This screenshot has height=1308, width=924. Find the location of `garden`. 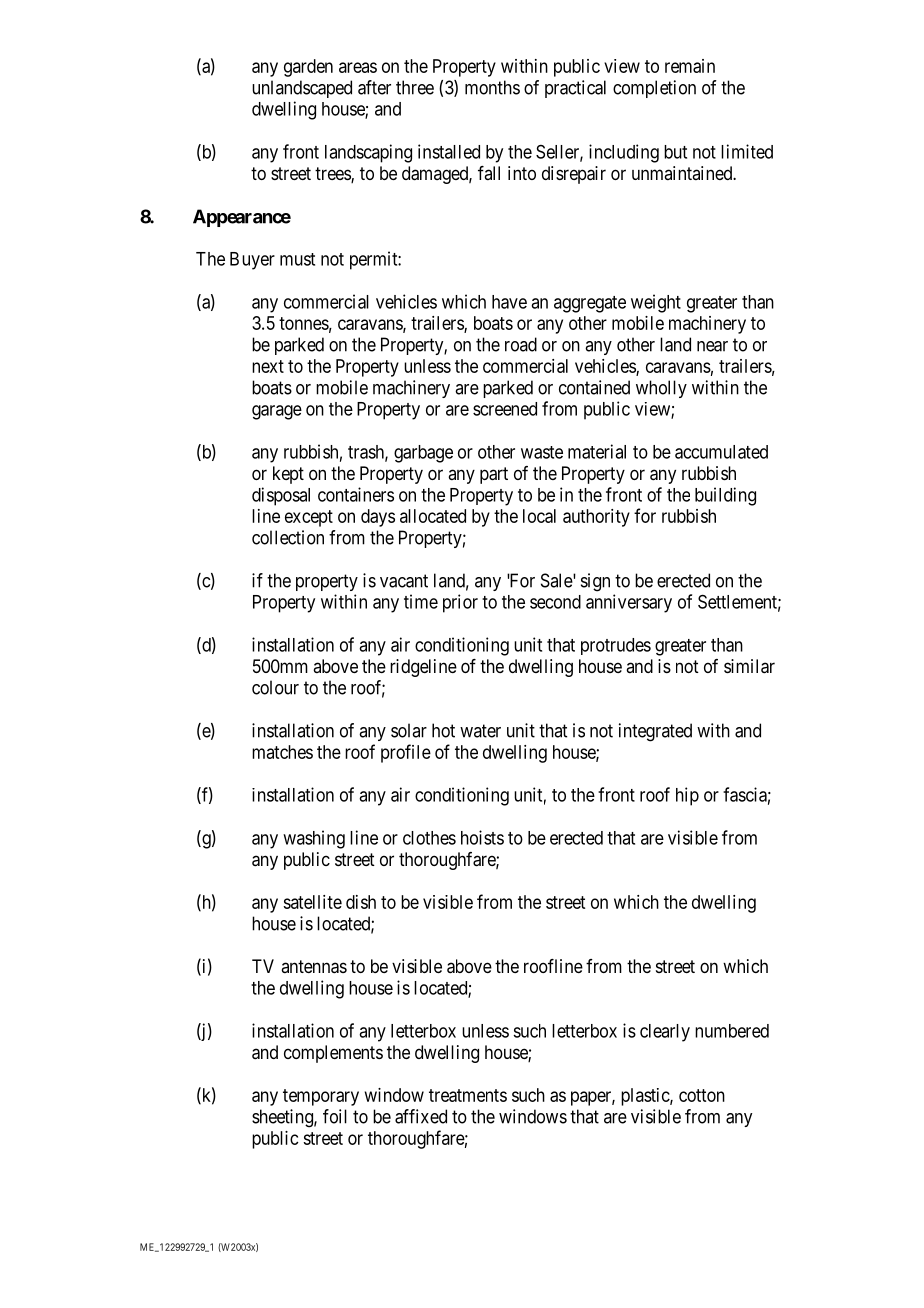

garden is located at coordinates (308, 68).
